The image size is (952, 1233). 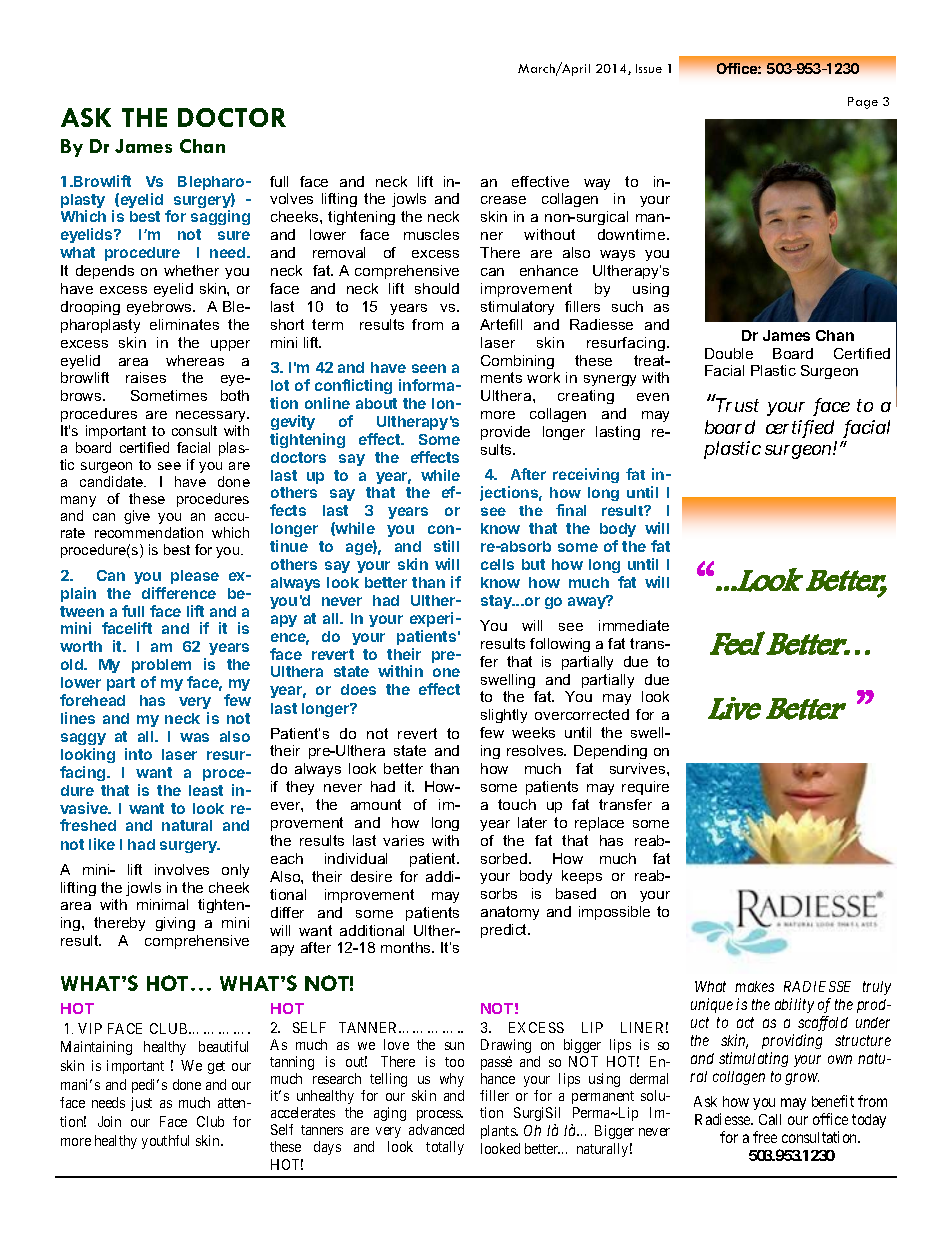 I want to click on immediate, so click(x=634, y=625).
